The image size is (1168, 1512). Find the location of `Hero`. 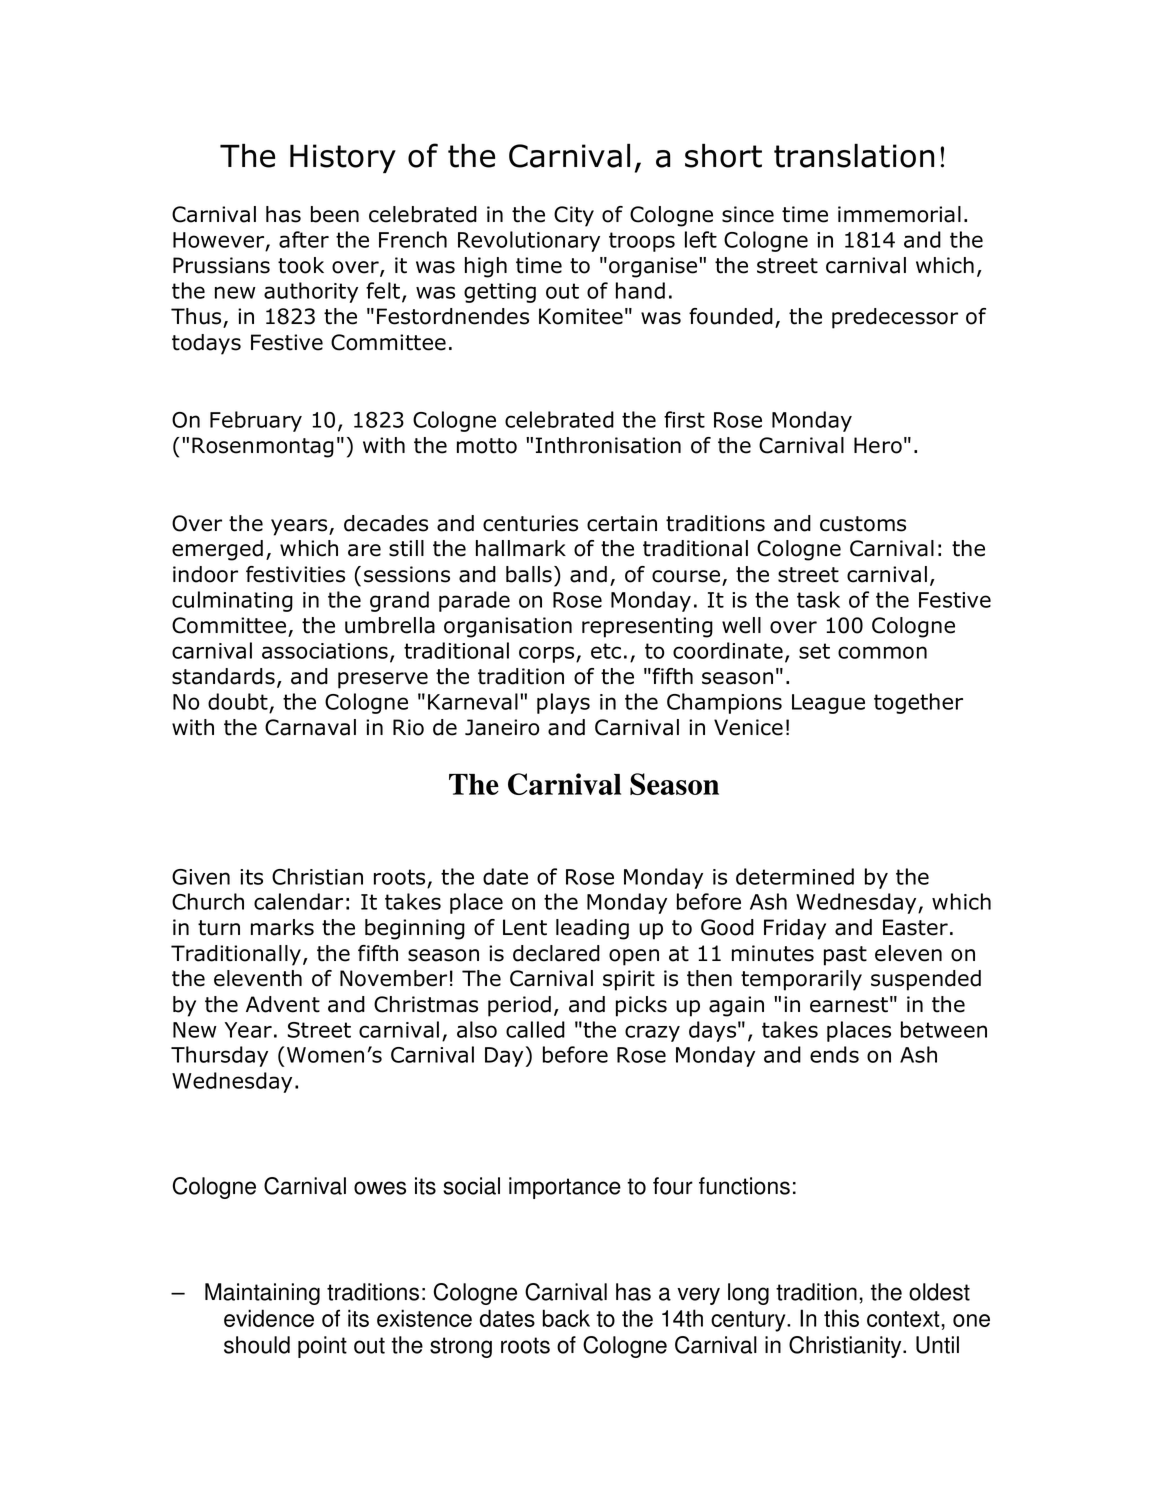

Hero is located at coordinates (878, 445).
